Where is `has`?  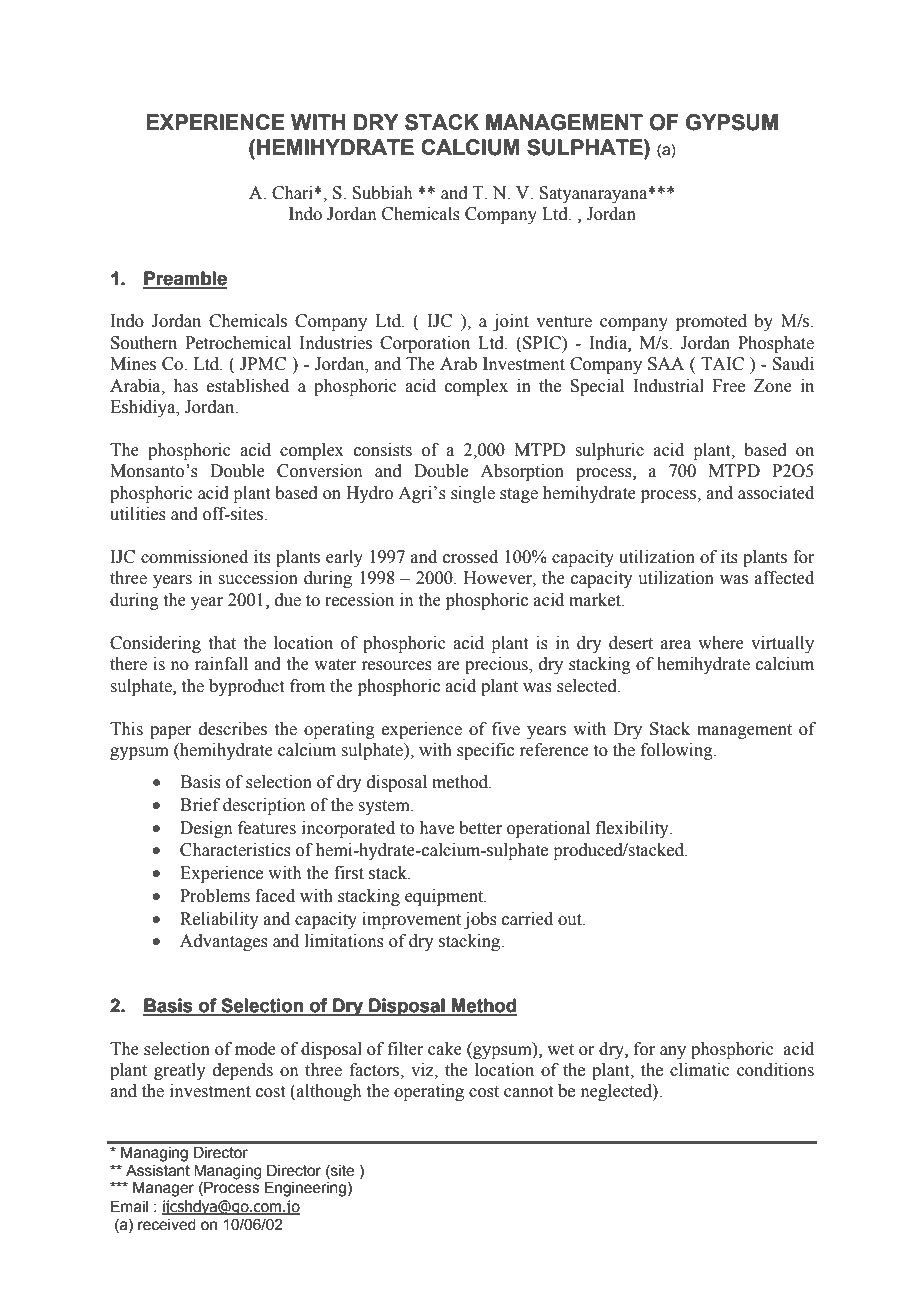
has is located at coordinates (185, 386).
